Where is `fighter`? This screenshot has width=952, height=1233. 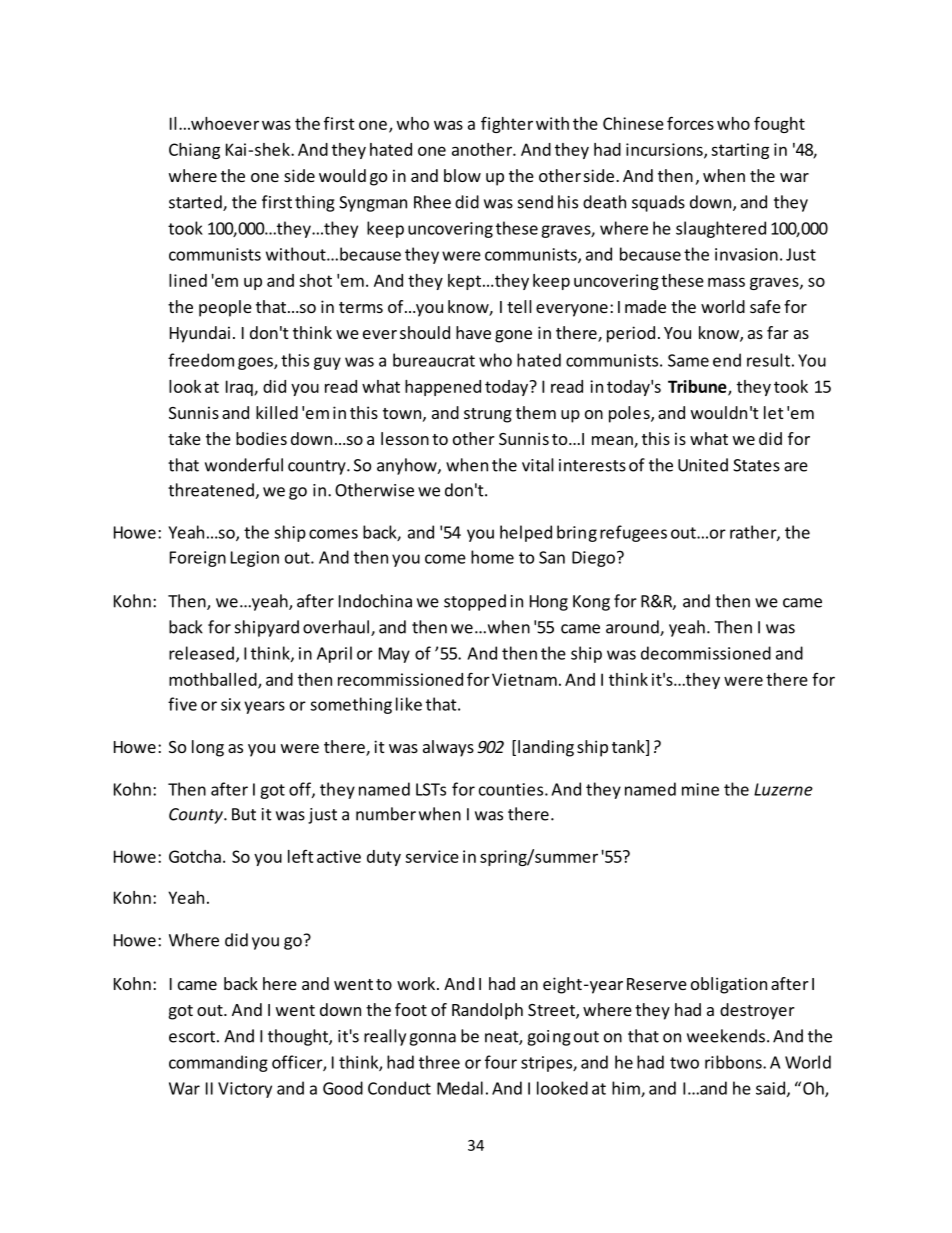
fighter is located at coordinates (507, 124).
